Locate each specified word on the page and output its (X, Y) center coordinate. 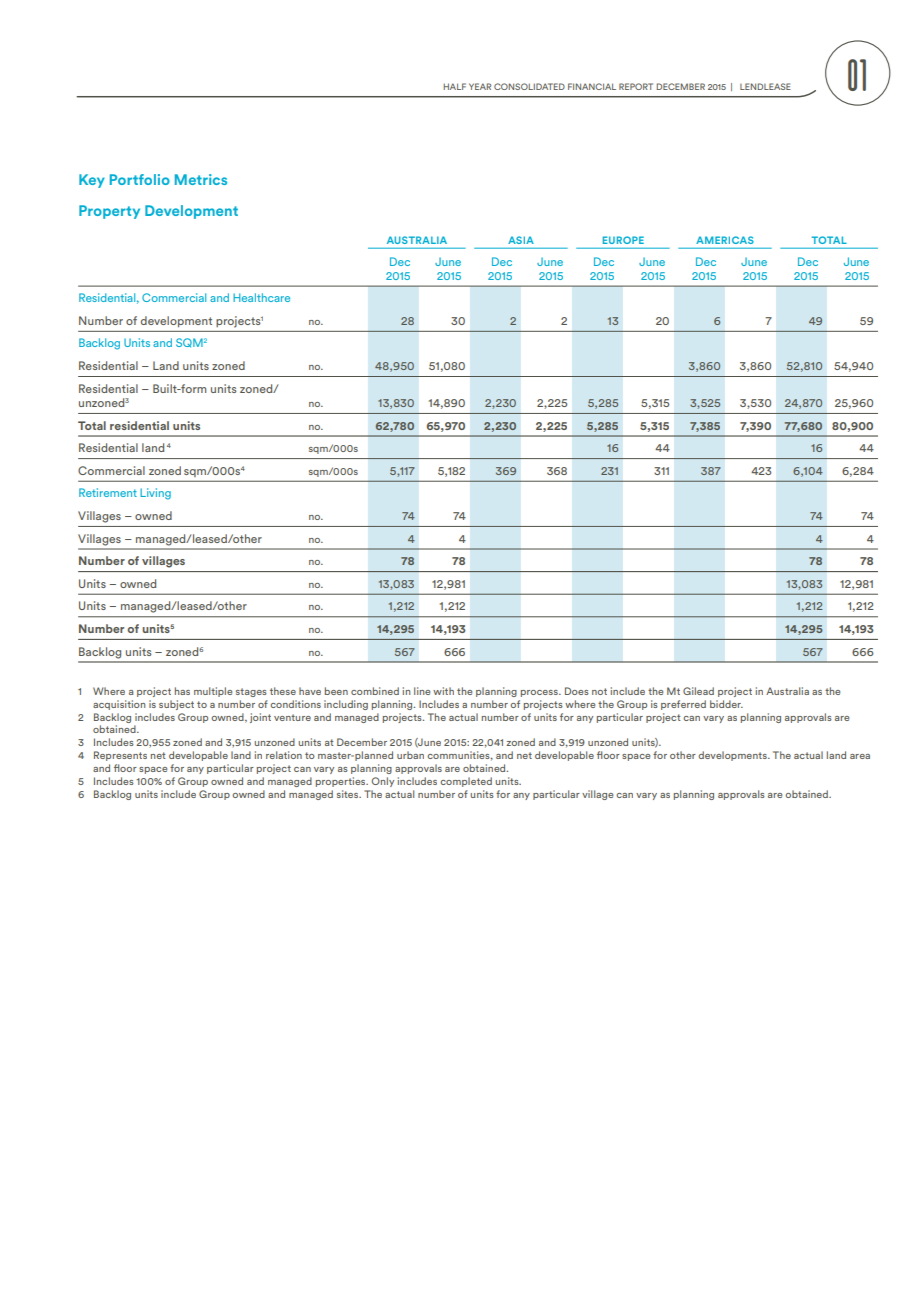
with (443, 691)
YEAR (480, 86)
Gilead (698, 691)
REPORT (636, 86)
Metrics (201, 179)
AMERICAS (725, 240)
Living (155, 494)
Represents (120, 756)
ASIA (521, 240)
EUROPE (623, 240)
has (182, 691)
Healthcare (261, 297)
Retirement (108, 492)
